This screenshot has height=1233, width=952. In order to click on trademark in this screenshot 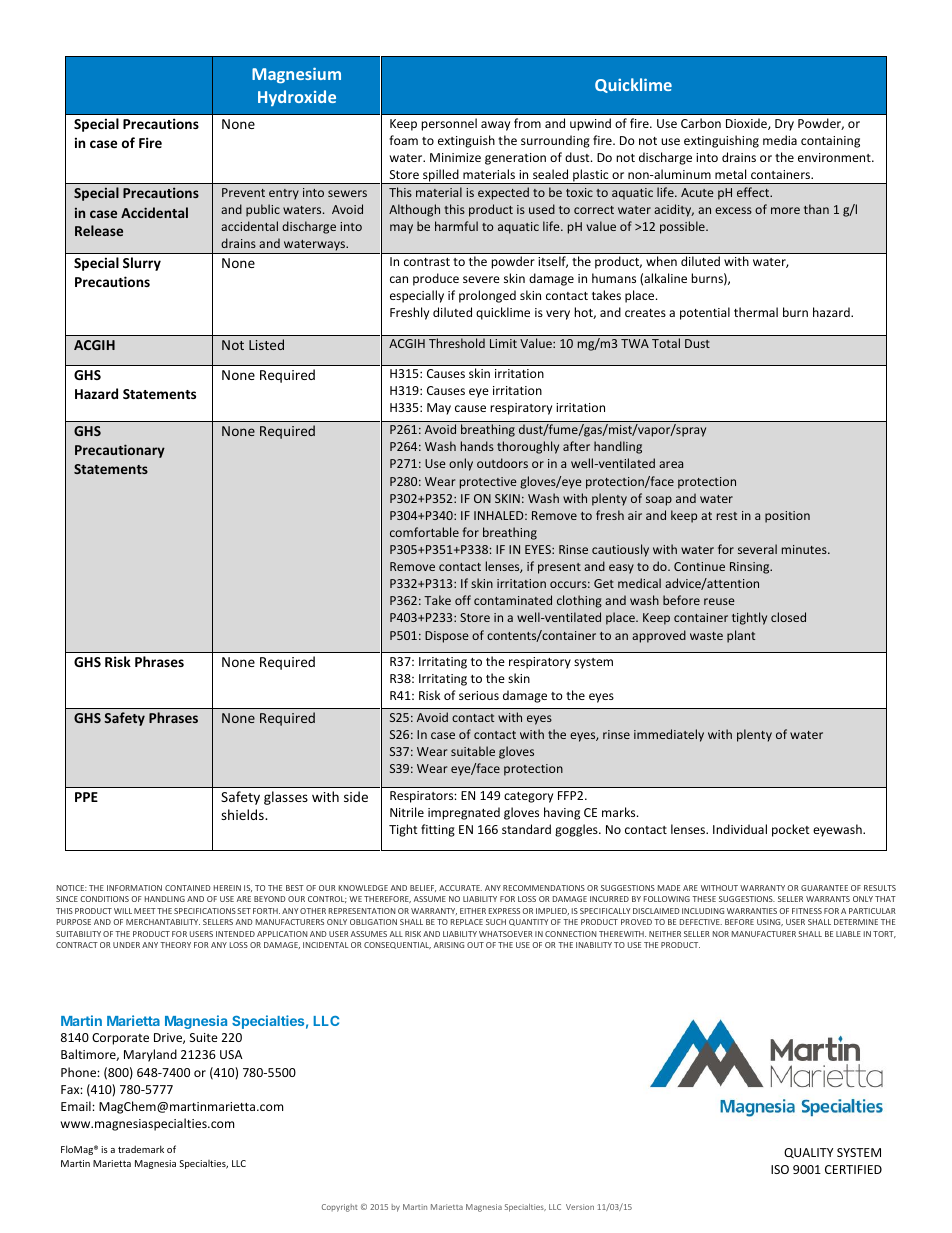, I will do `click(141, 1149)`.
